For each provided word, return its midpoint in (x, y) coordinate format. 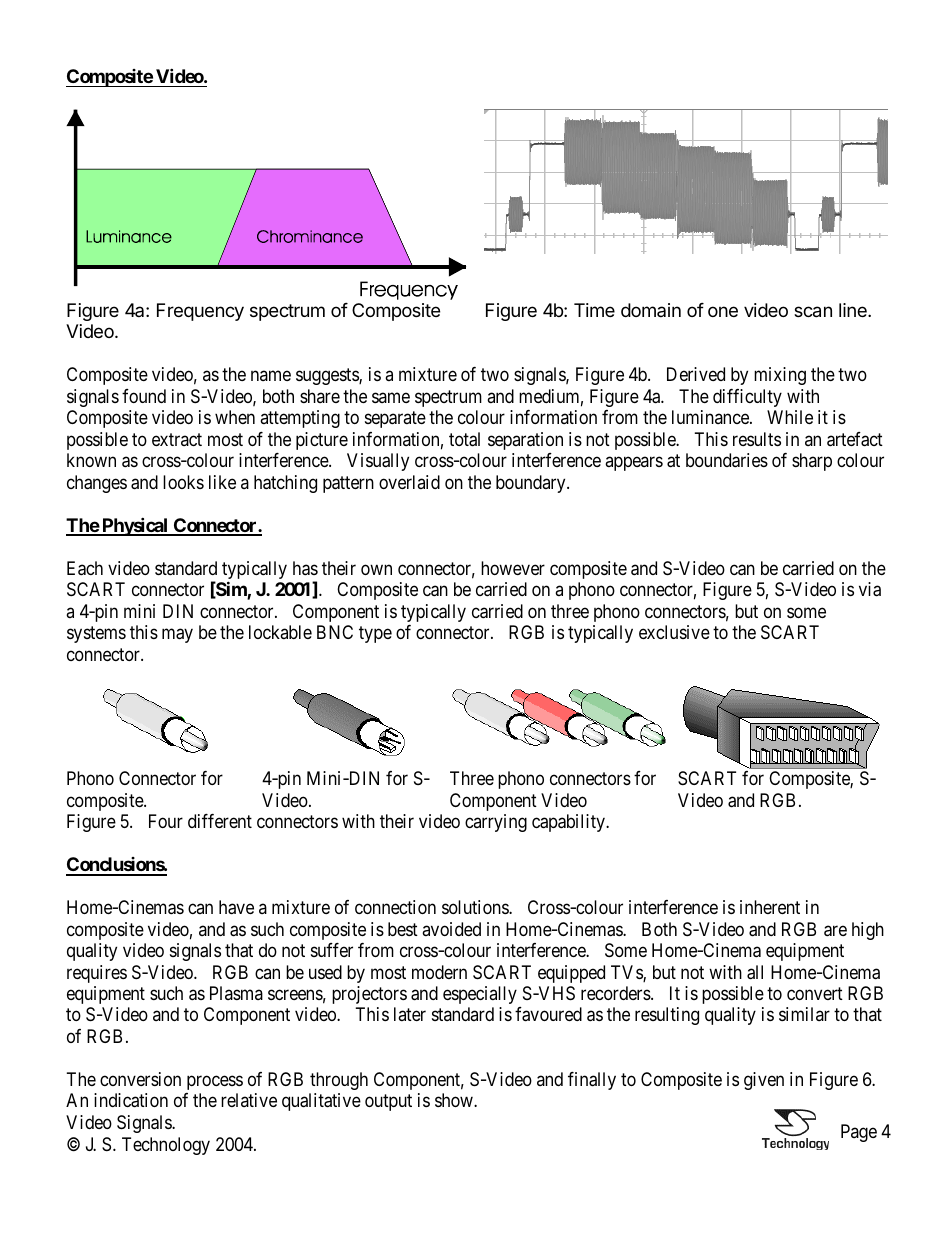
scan (813, 312)
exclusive (674, 632)
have (236, 907)
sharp (812, 462)
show (455, 1100)
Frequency (200, 312)
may (177, 636)
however (513, 568)
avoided (451, 929)
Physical (135, 526)
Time (594, 310)
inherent (770, 907)
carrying (496, 823)
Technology (166, 1146)
